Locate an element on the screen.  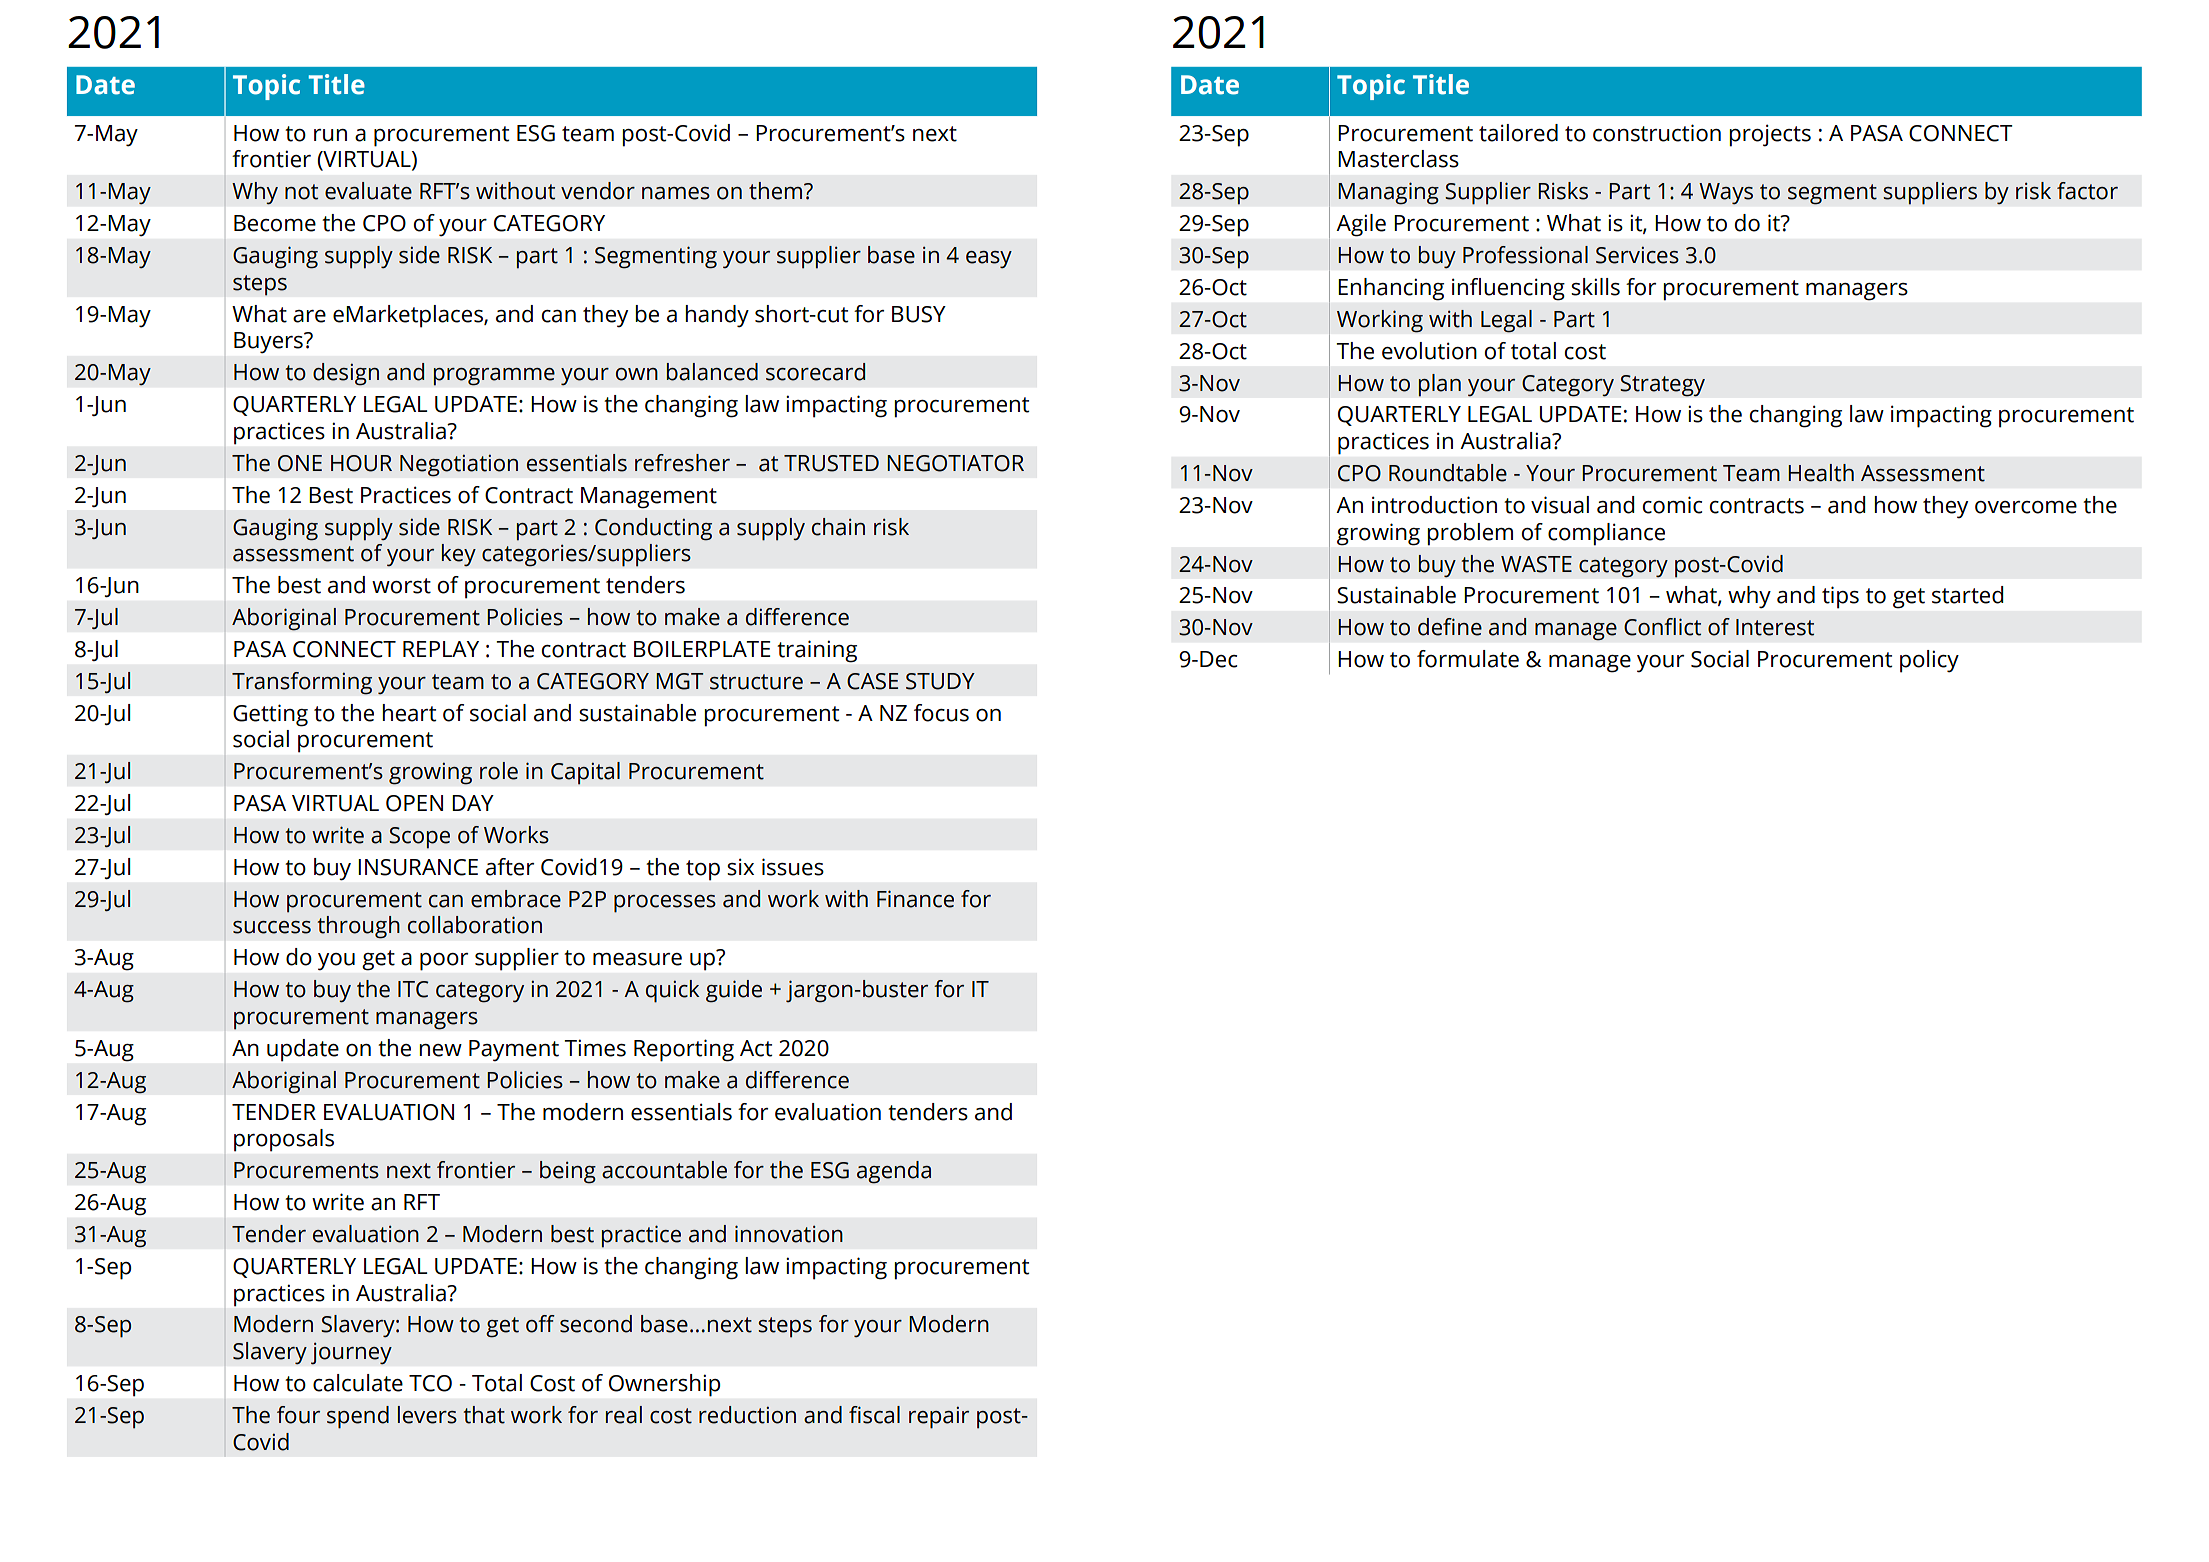
Managing is located at coordinates (1388, 193).
